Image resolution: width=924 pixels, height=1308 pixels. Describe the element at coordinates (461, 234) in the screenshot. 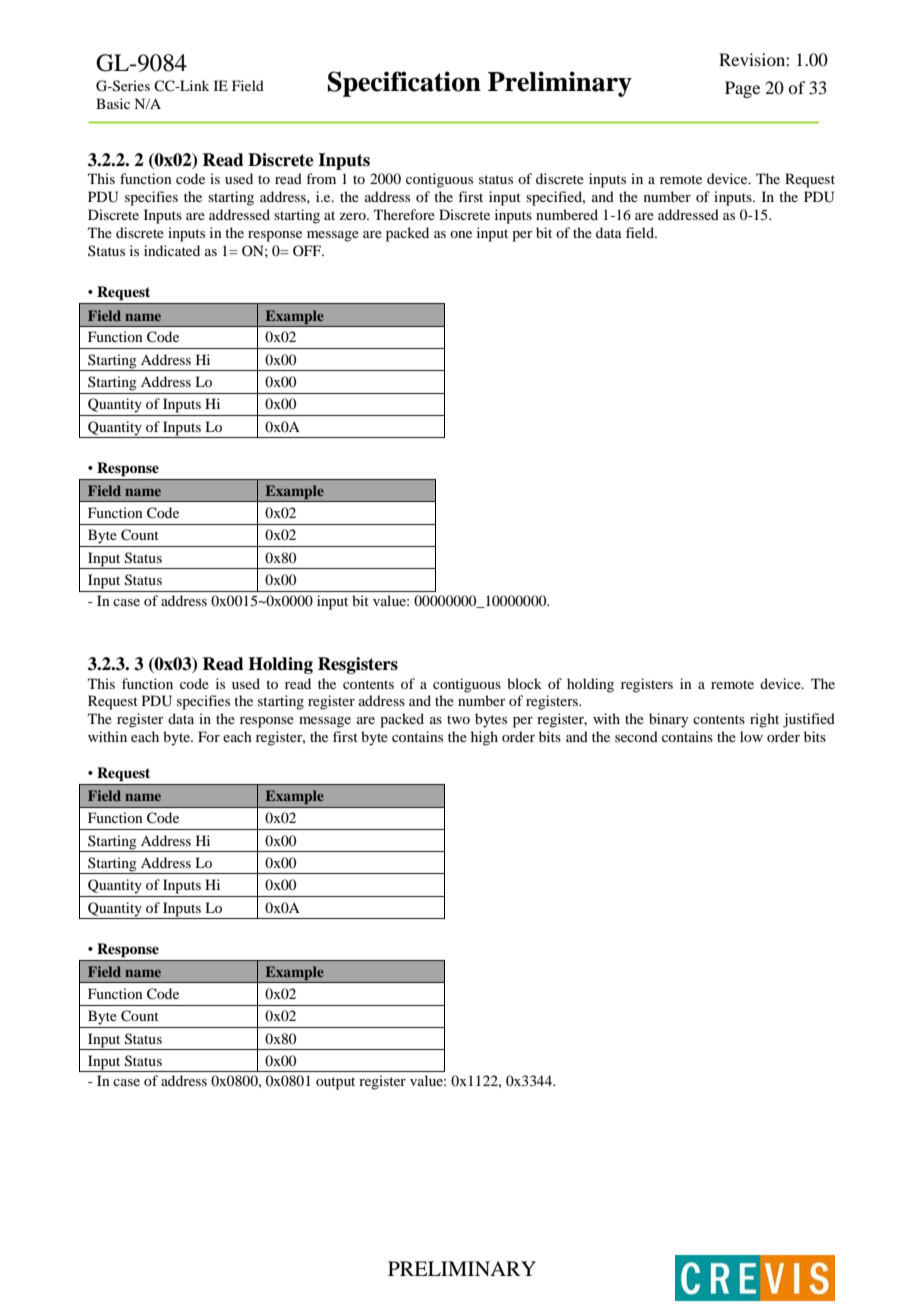

I see `one` at that location.
